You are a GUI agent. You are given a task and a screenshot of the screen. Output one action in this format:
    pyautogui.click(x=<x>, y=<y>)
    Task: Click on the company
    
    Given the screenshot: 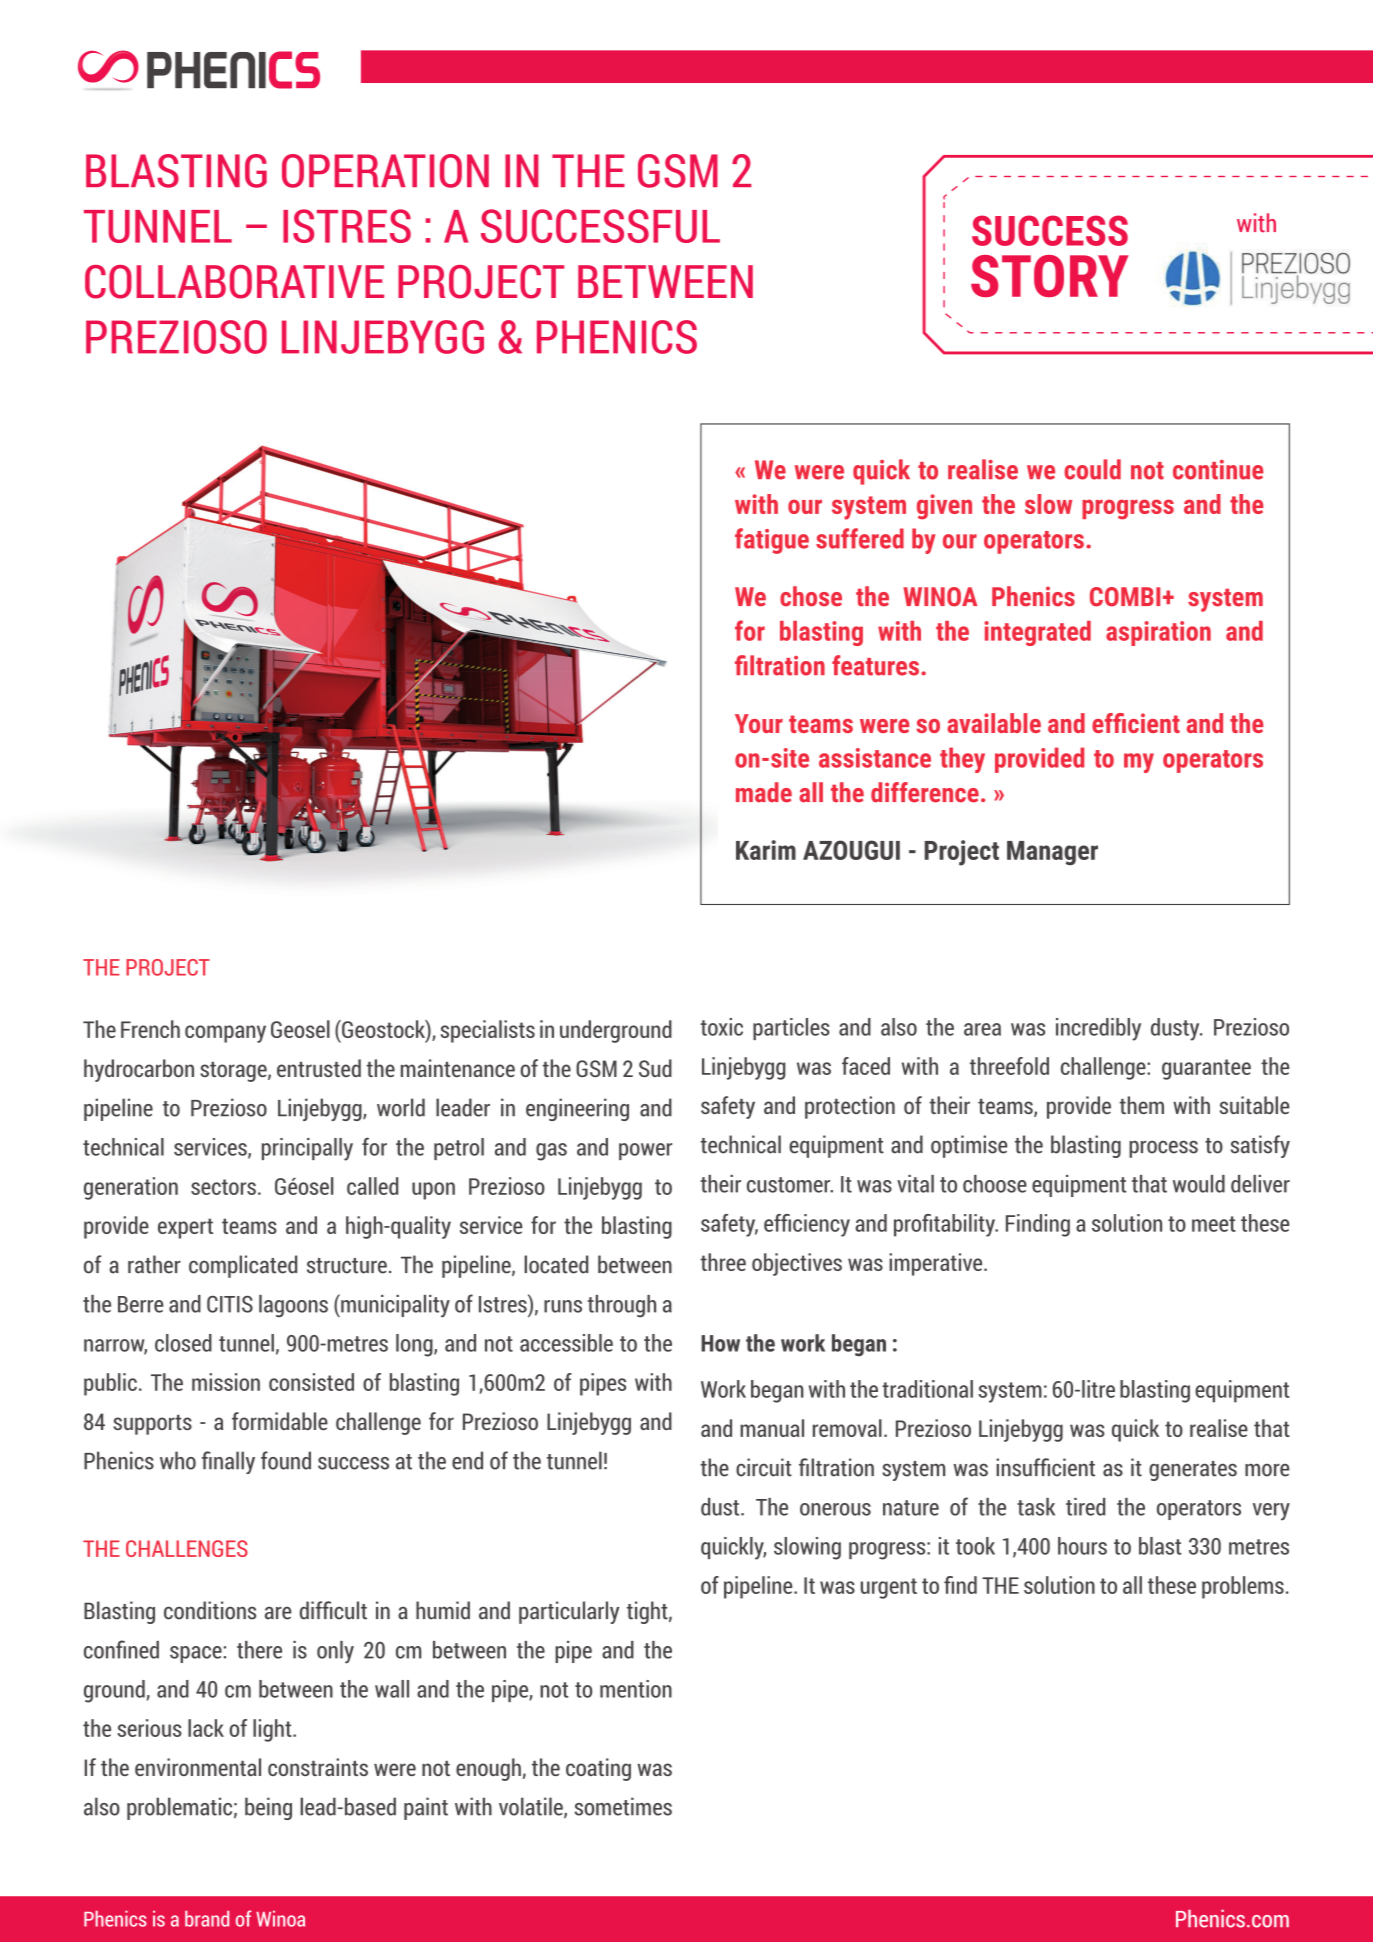 What is the action you would take?
    pyautogui.click(x=225, y=1034)
